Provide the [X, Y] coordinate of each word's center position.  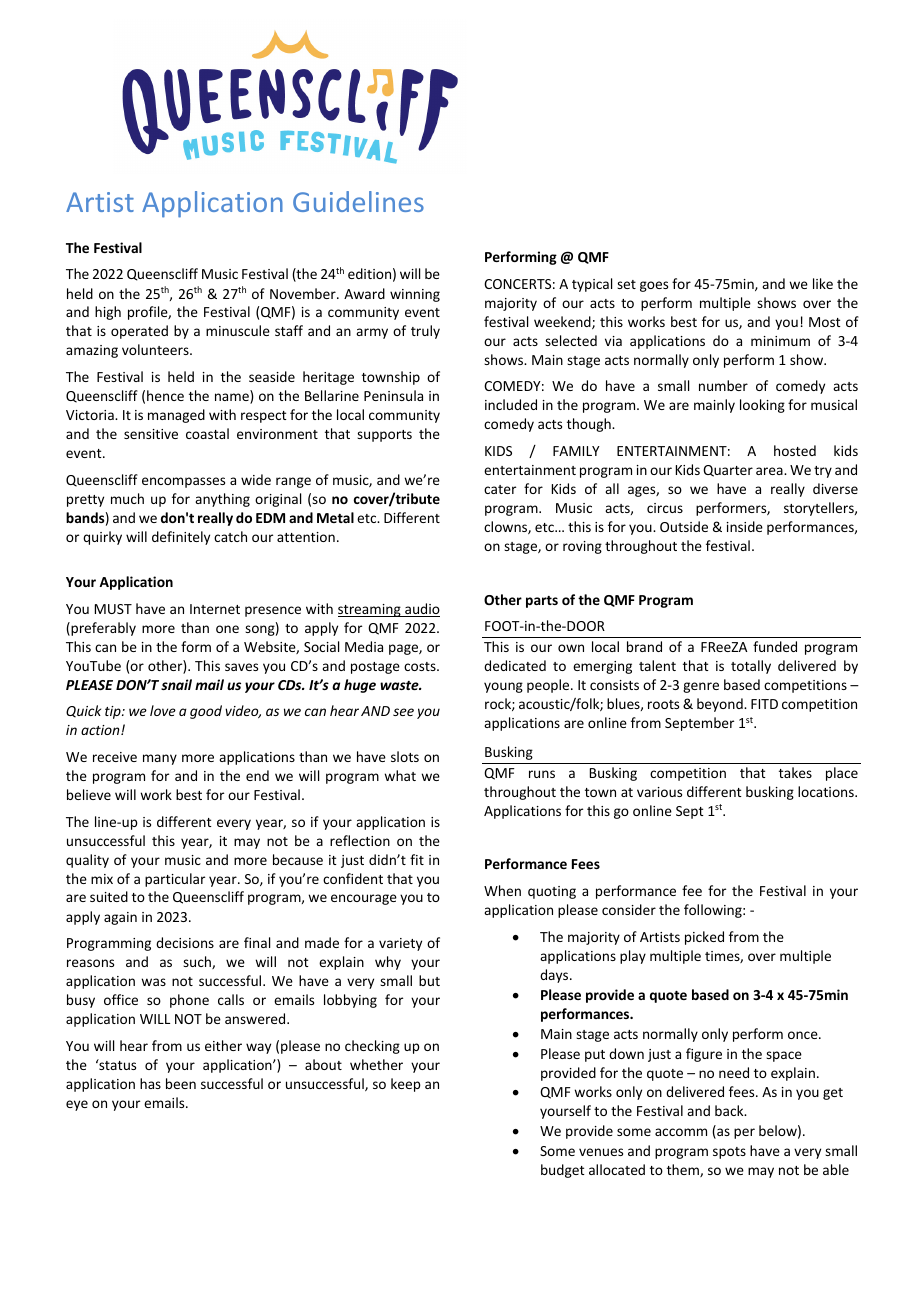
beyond [721, 705]
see [403, 712]
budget [563, 1171]
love [163, 710]
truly [425, 332]
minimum [780, 341]
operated [139, 332]
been [181, 1083]
